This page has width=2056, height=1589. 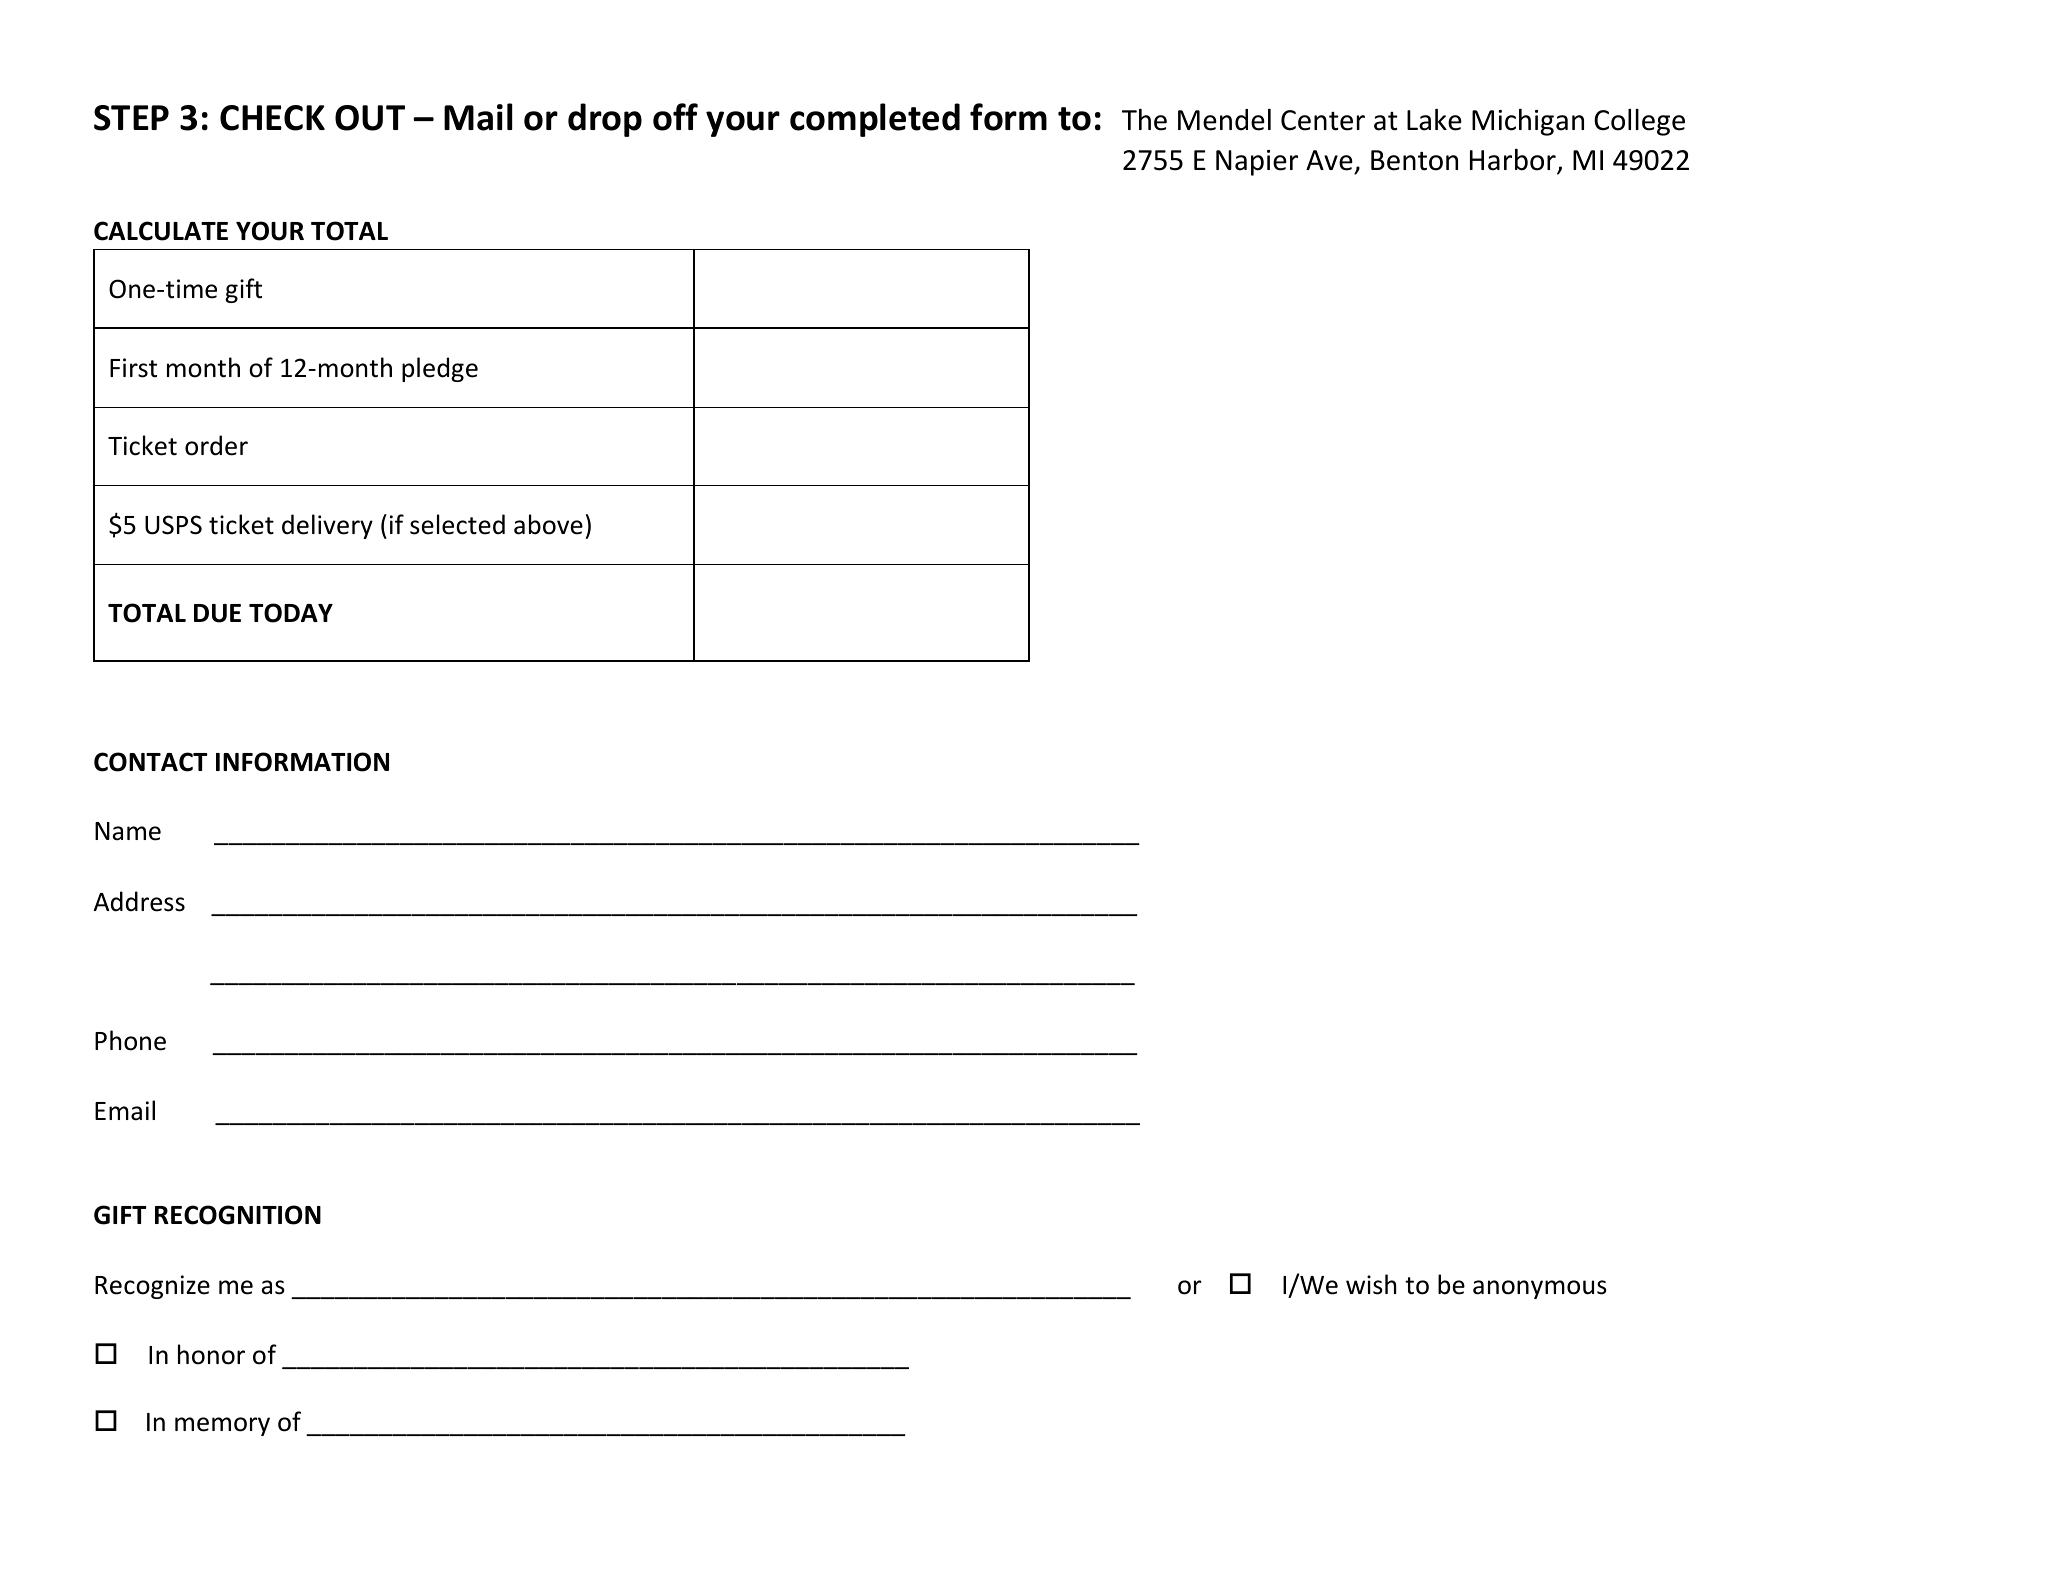 What do you see at coordinates (1514, 161) in the page?
I see `Harbor` at bounding box center [1514, 161].
